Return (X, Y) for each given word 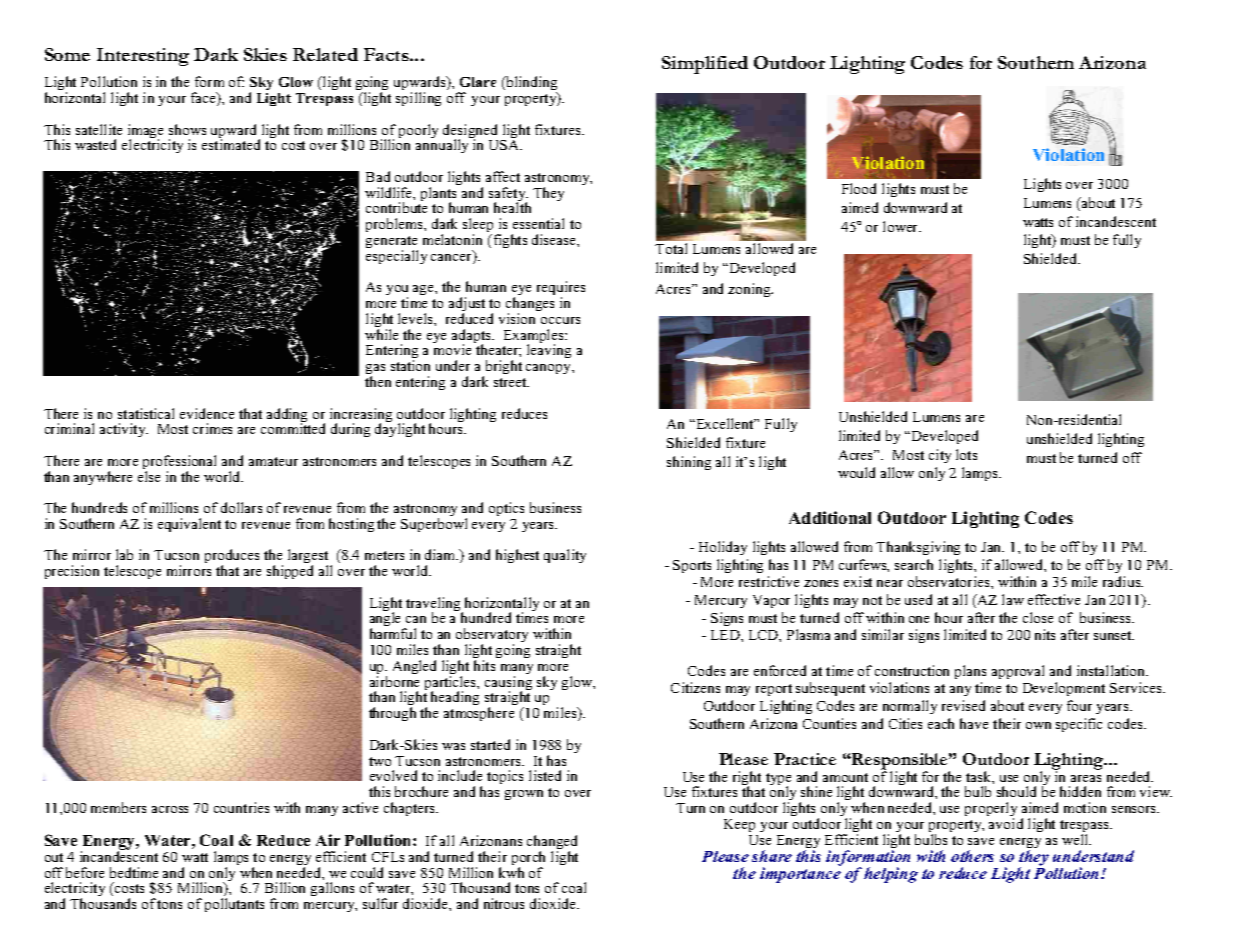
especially (396, 257)
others (972, 856)
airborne (394, 680)
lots (966, 454)
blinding (530, 84)
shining (689, 463)
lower (901, 226)
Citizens (695, 687)
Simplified (705, 65)
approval (1018, 672)
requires (561, 289)
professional (179, 463)
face (204, 99)
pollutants (234, 905)
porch (528, 858)
